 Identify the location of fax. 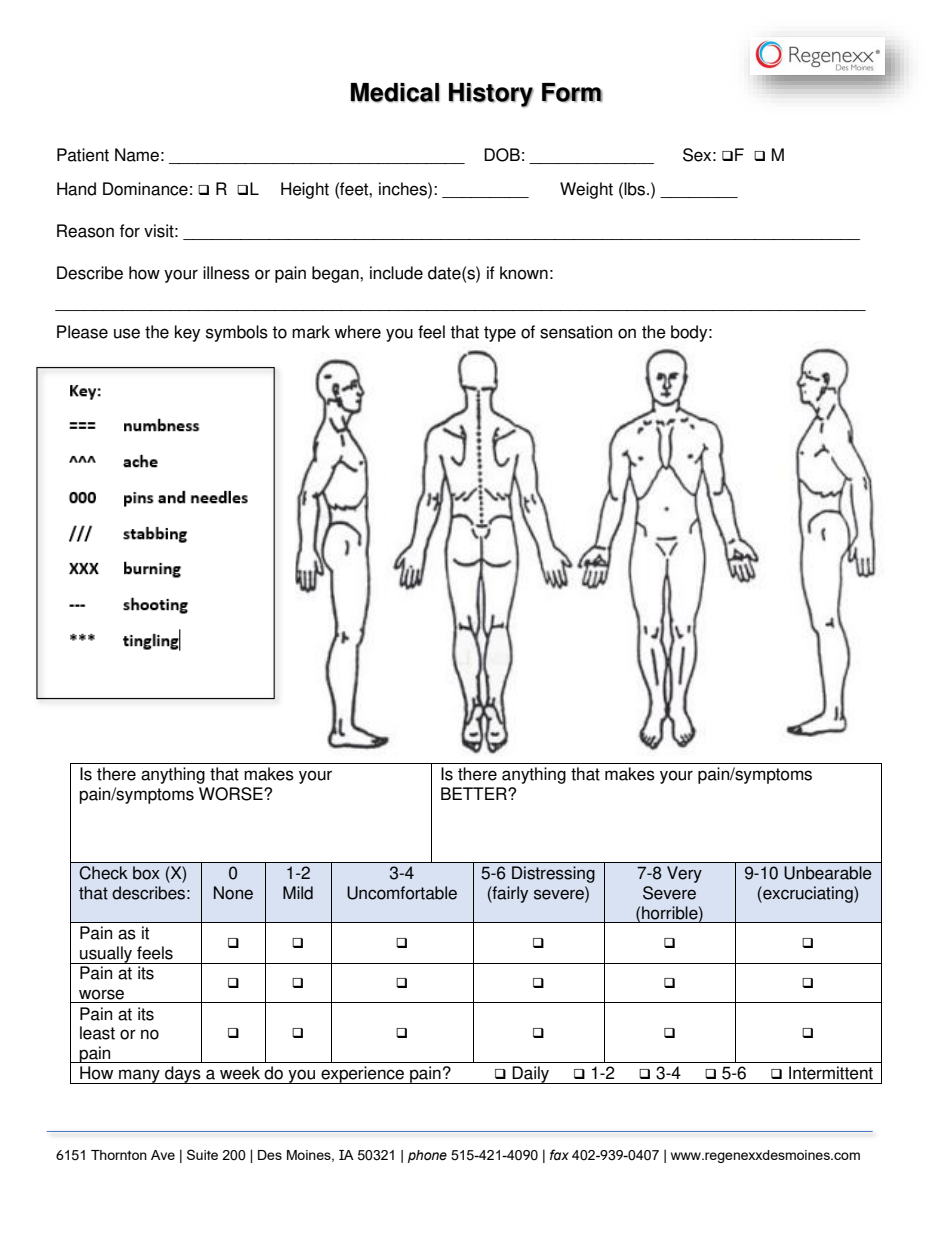
(559, 1154).
